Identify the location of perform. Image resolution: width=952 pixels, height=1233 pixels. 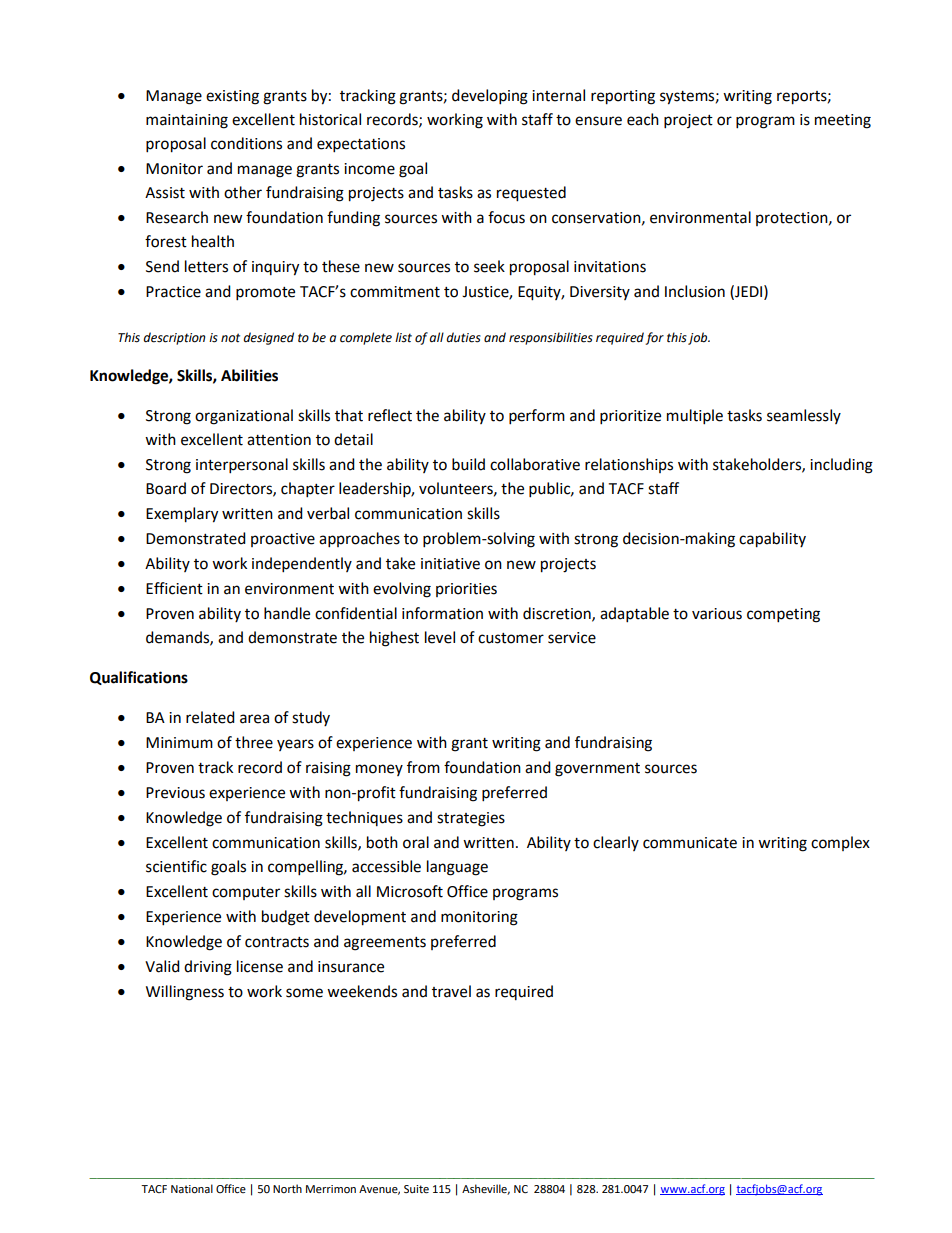
(537, 417).
